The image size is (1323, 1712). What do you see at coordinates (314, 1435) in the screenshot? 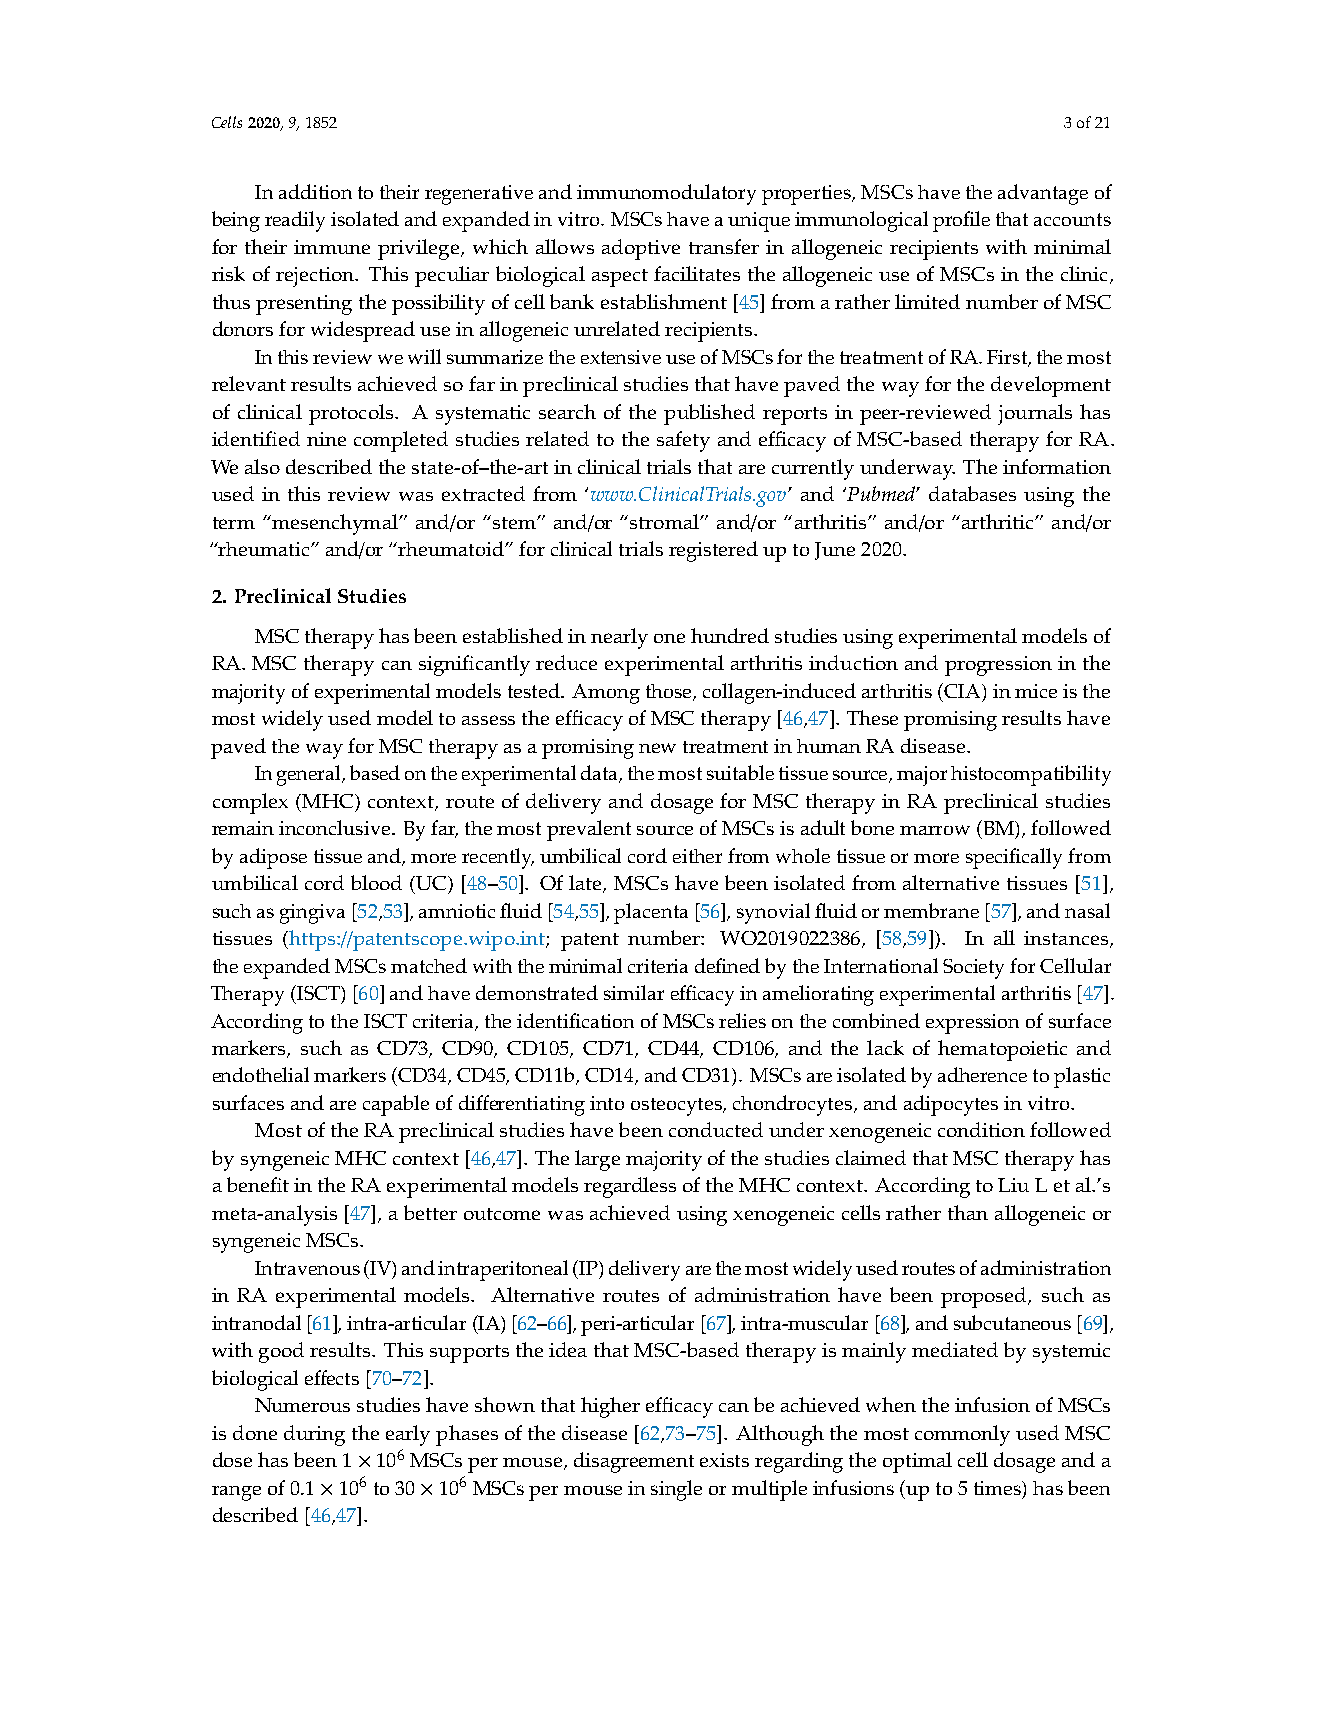
I see `during` at bounding box center [314, 1435].
